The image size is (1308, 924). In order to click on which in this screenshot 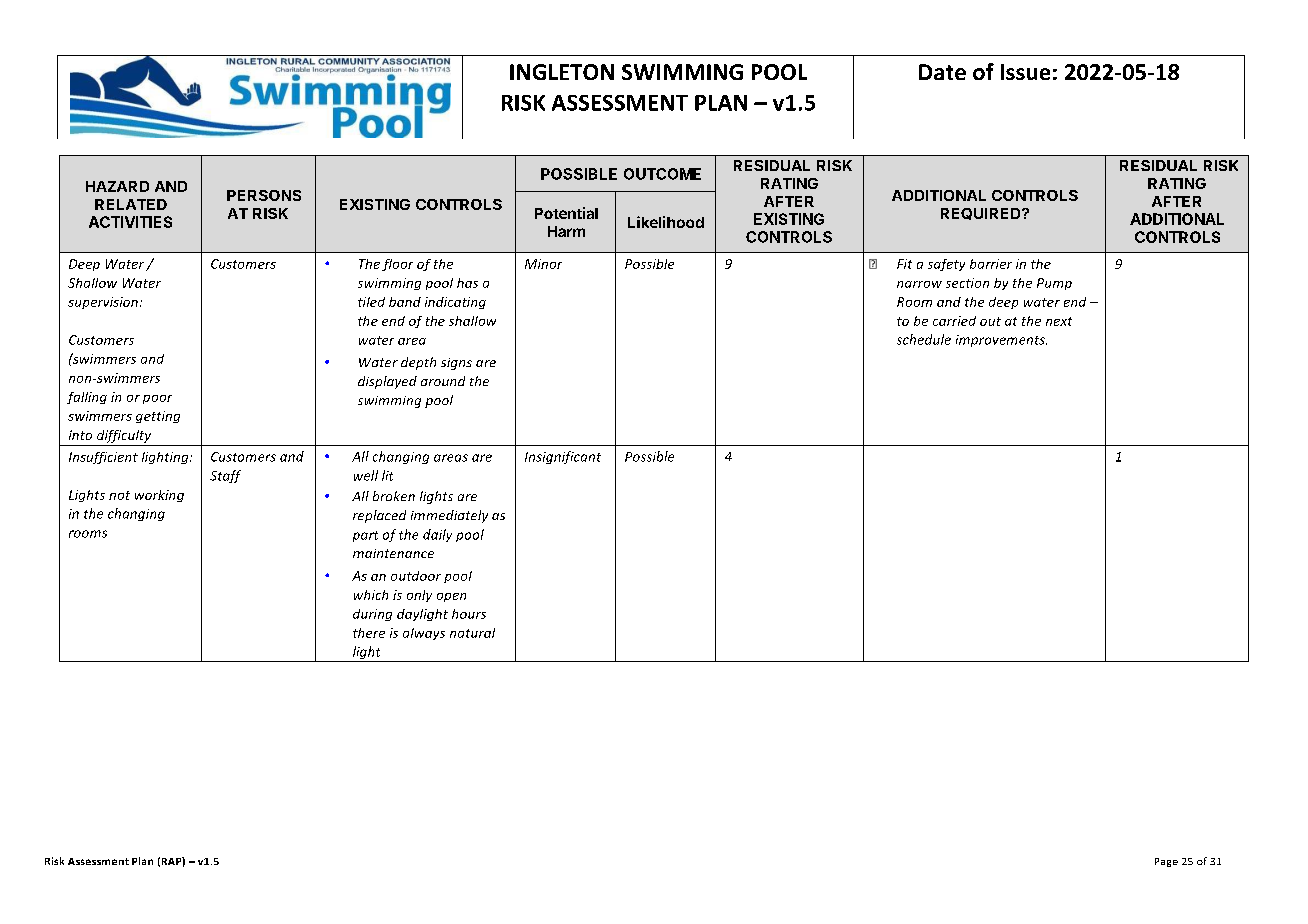, I will do `click(371, 595)`.
